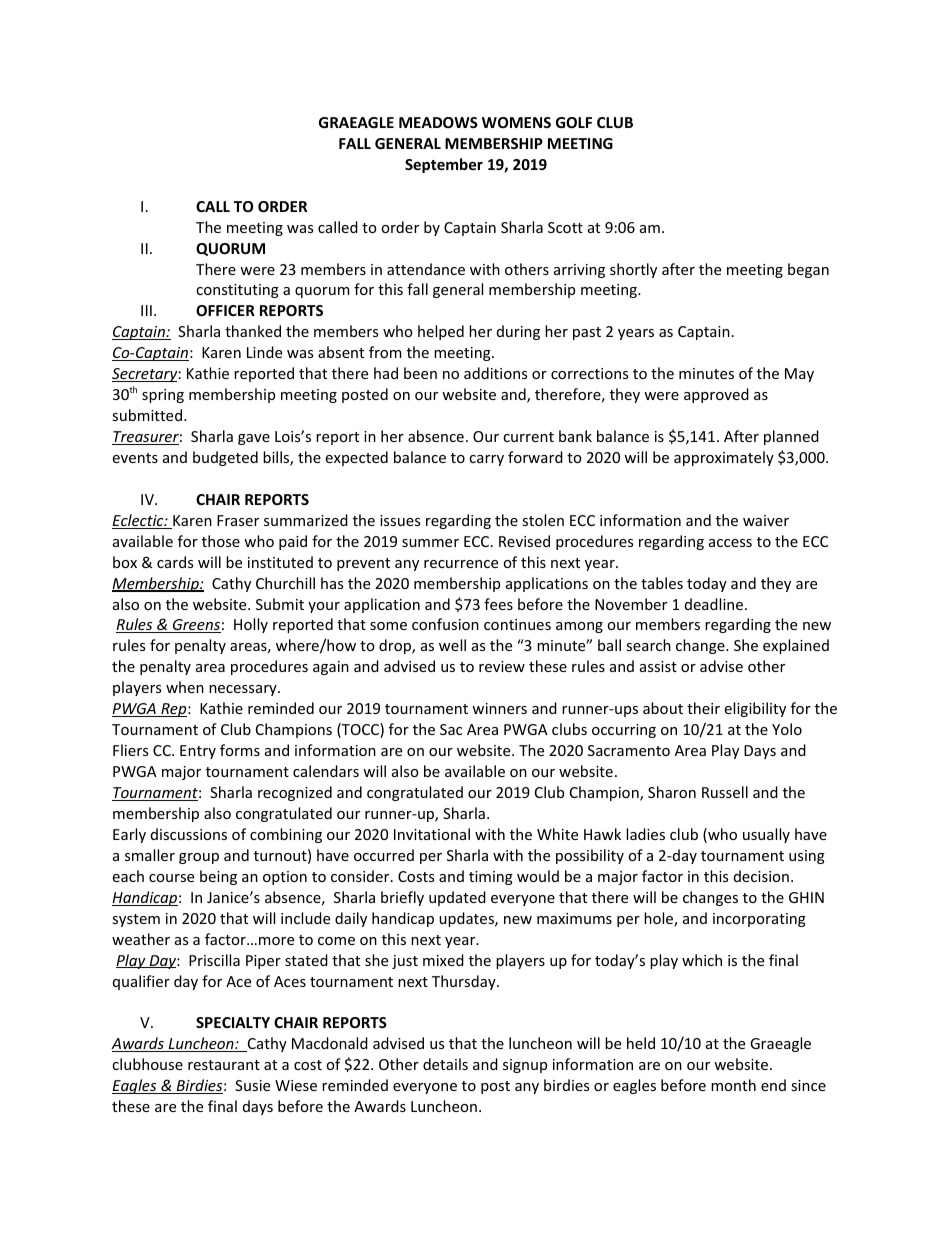 The image size is (952, 1233). I want to click on month, so click(733, 1085).
